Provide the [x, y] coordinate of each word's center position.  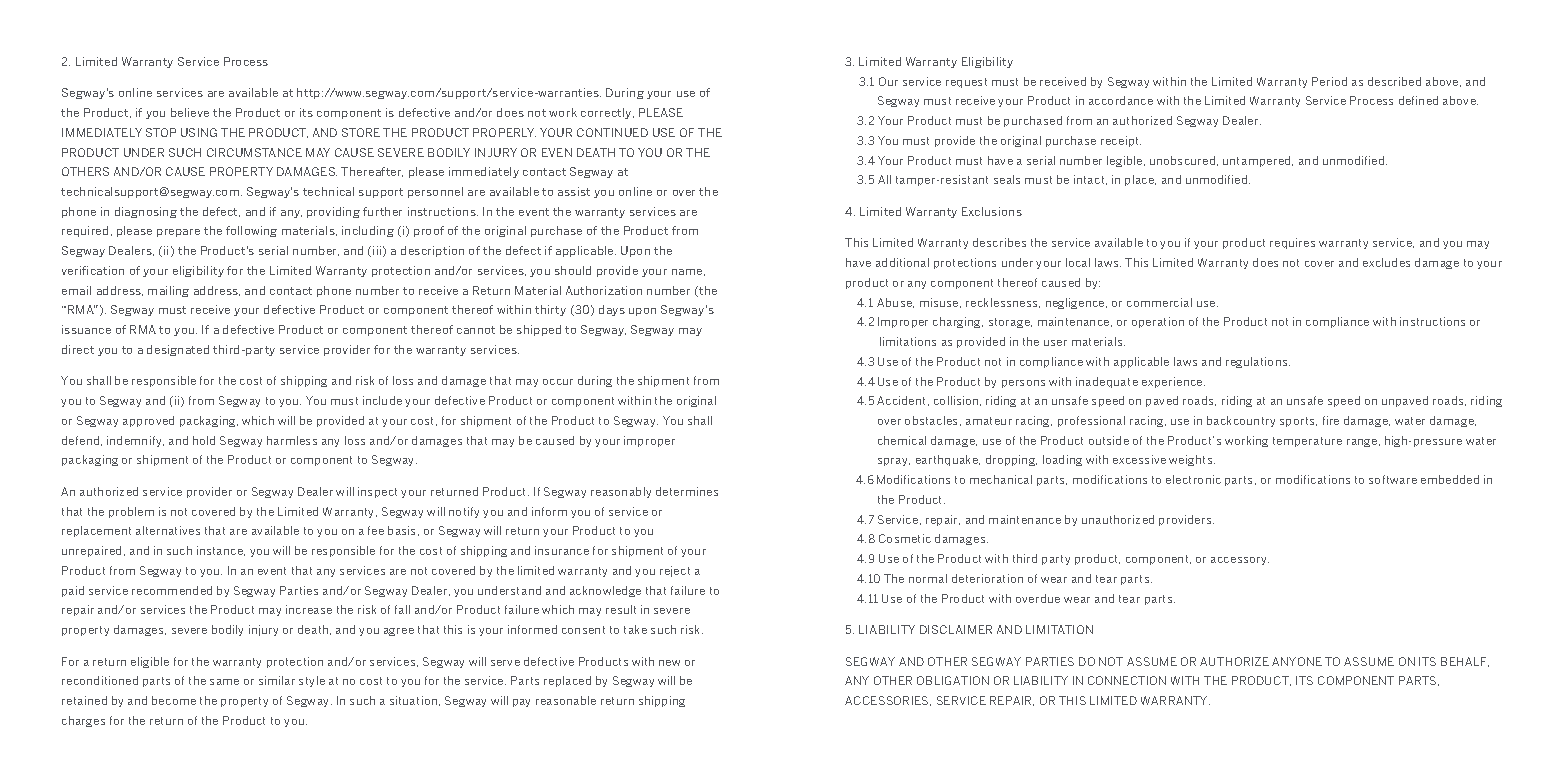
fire [1331, 420]
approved [148, 421]
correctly [607, 113]
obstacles [933, 421]
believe [190, 112]
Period [1329, 81]
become [174, 700]
